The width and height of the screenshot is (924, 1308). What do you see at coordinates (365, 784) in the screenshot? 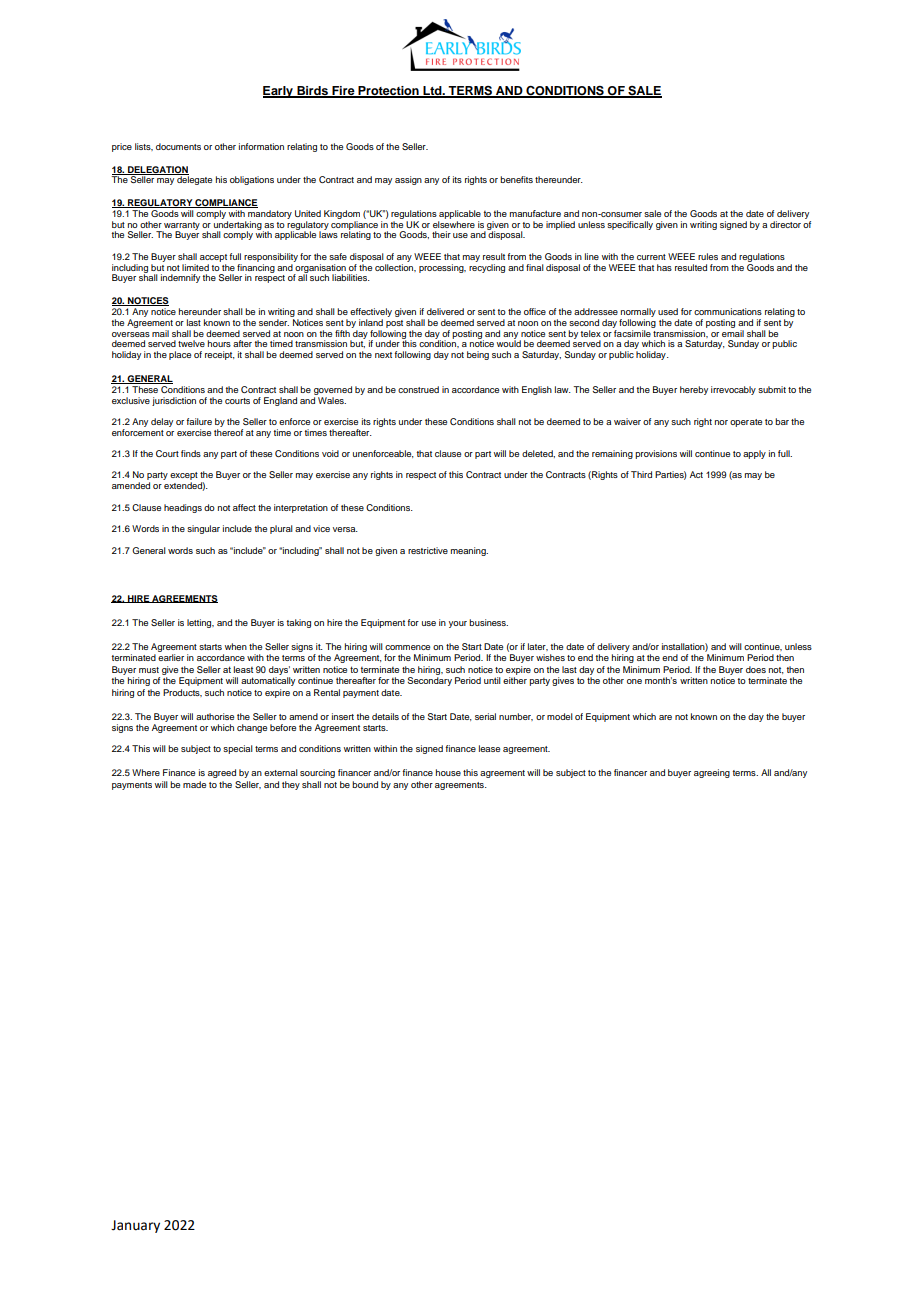
I see `bound` at bounding box center [365, 784].
